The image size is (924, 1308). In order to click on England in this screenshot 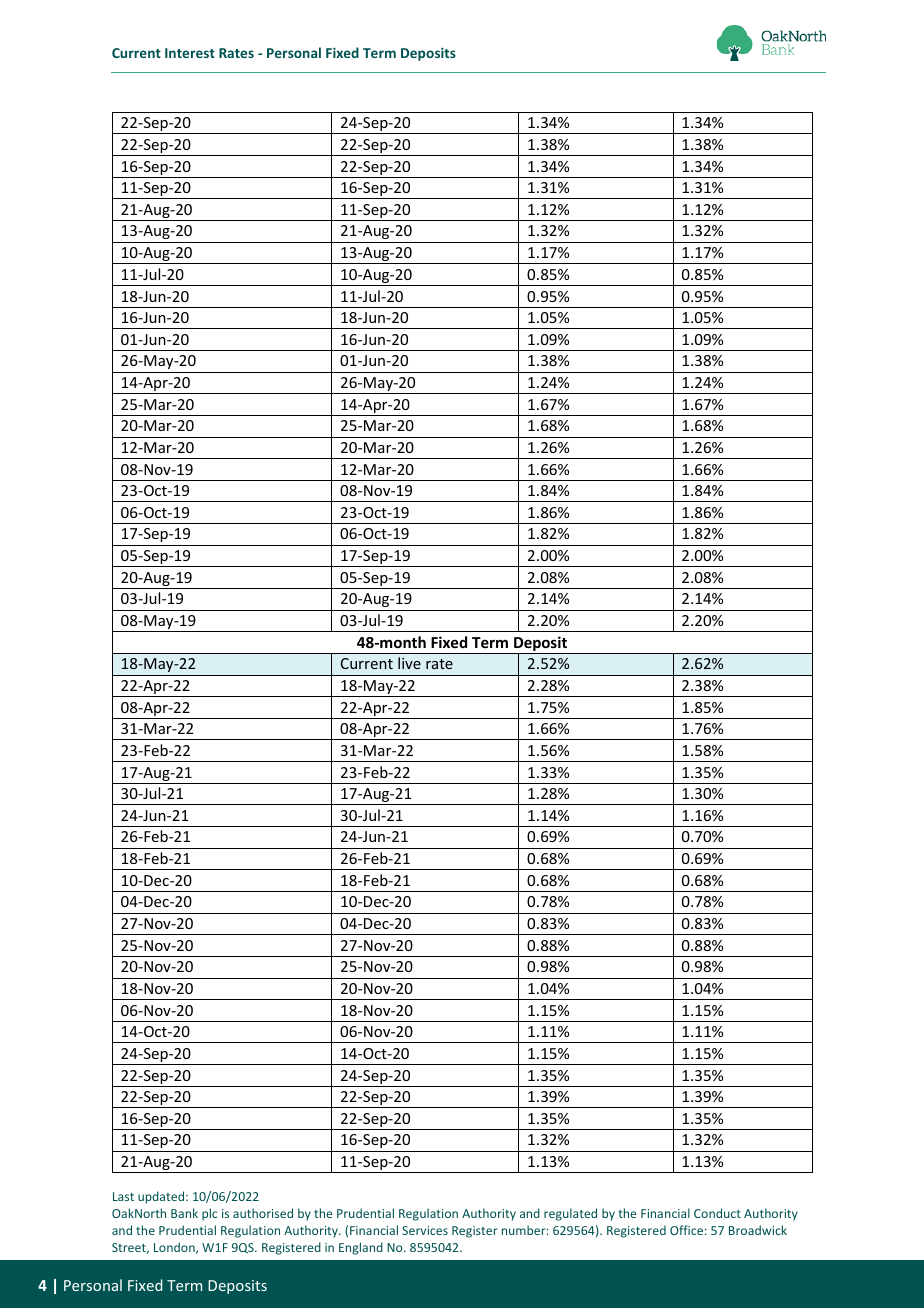, I will do `click(361, 1248)`.
